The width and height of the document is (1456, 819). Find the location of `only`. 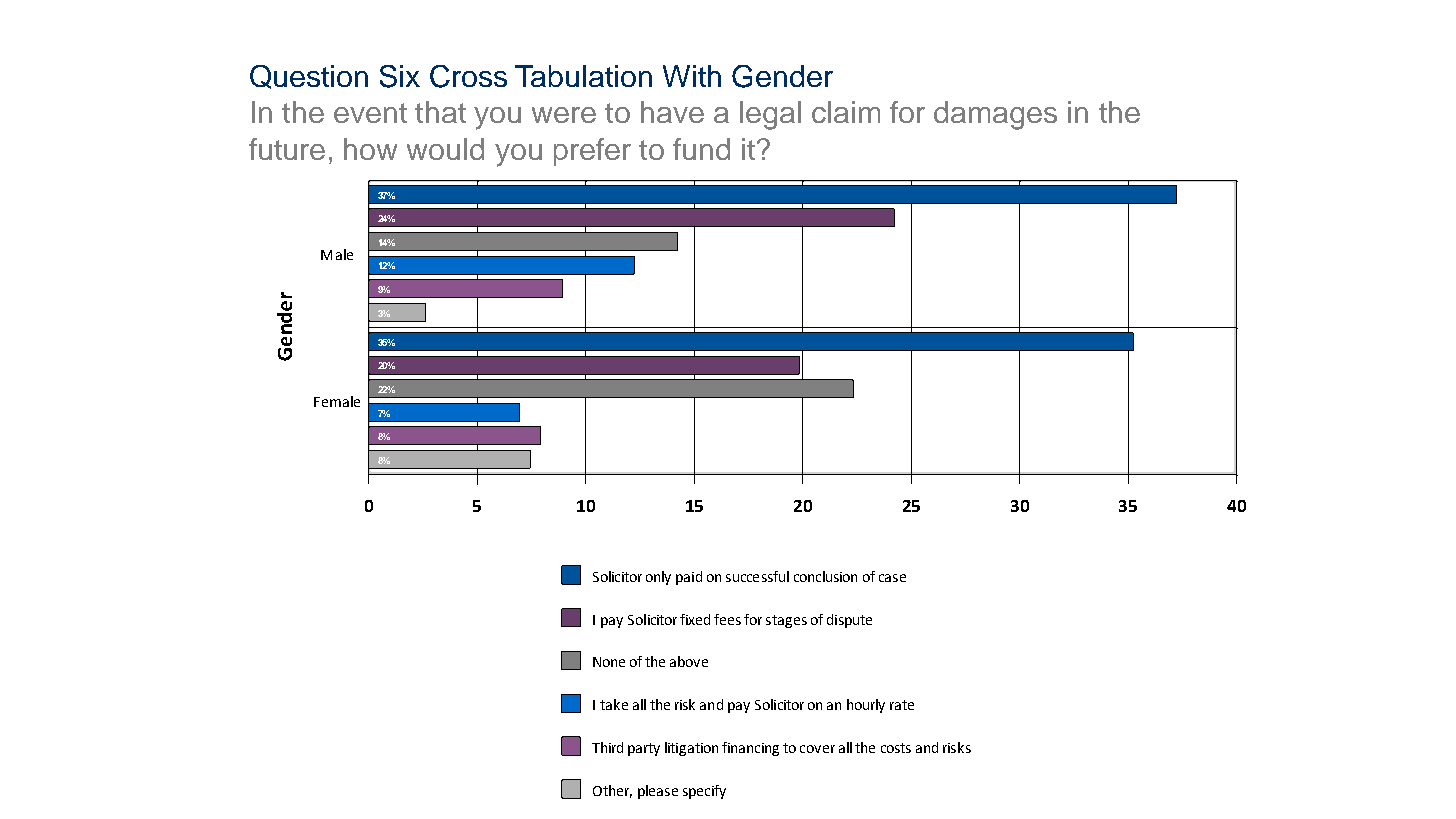

only is located at coordinates (658, 578).
